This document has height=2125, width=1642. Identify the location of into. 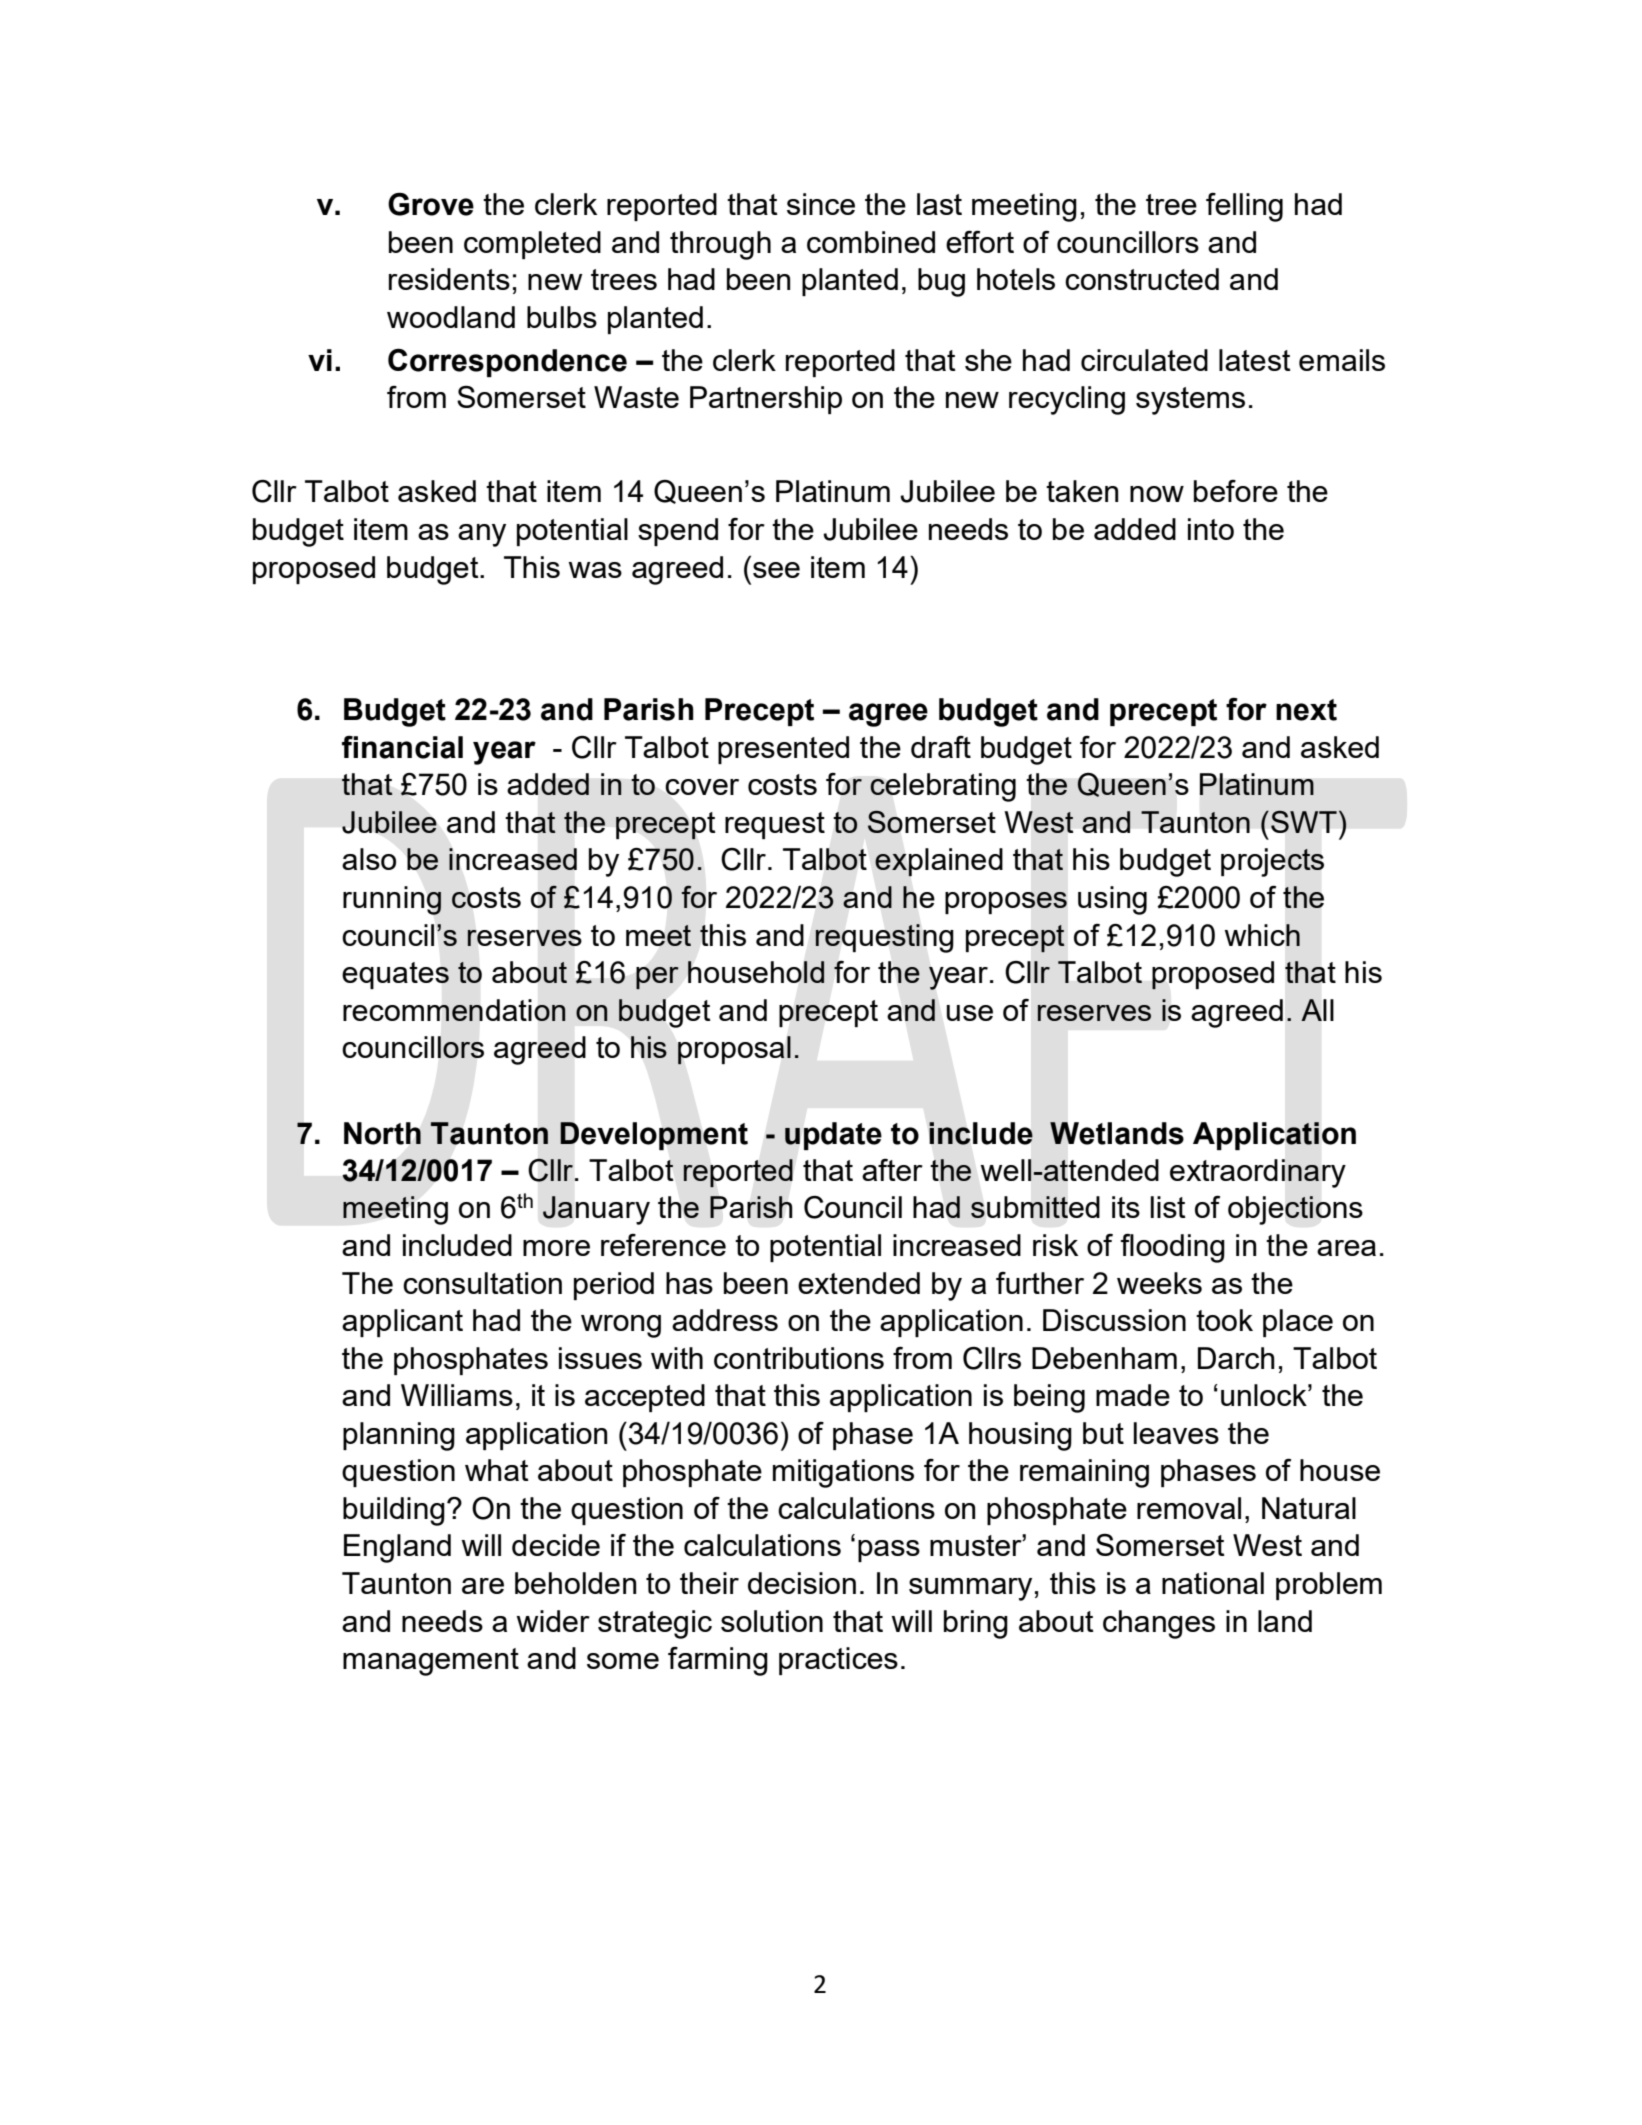
(1211, 529).
